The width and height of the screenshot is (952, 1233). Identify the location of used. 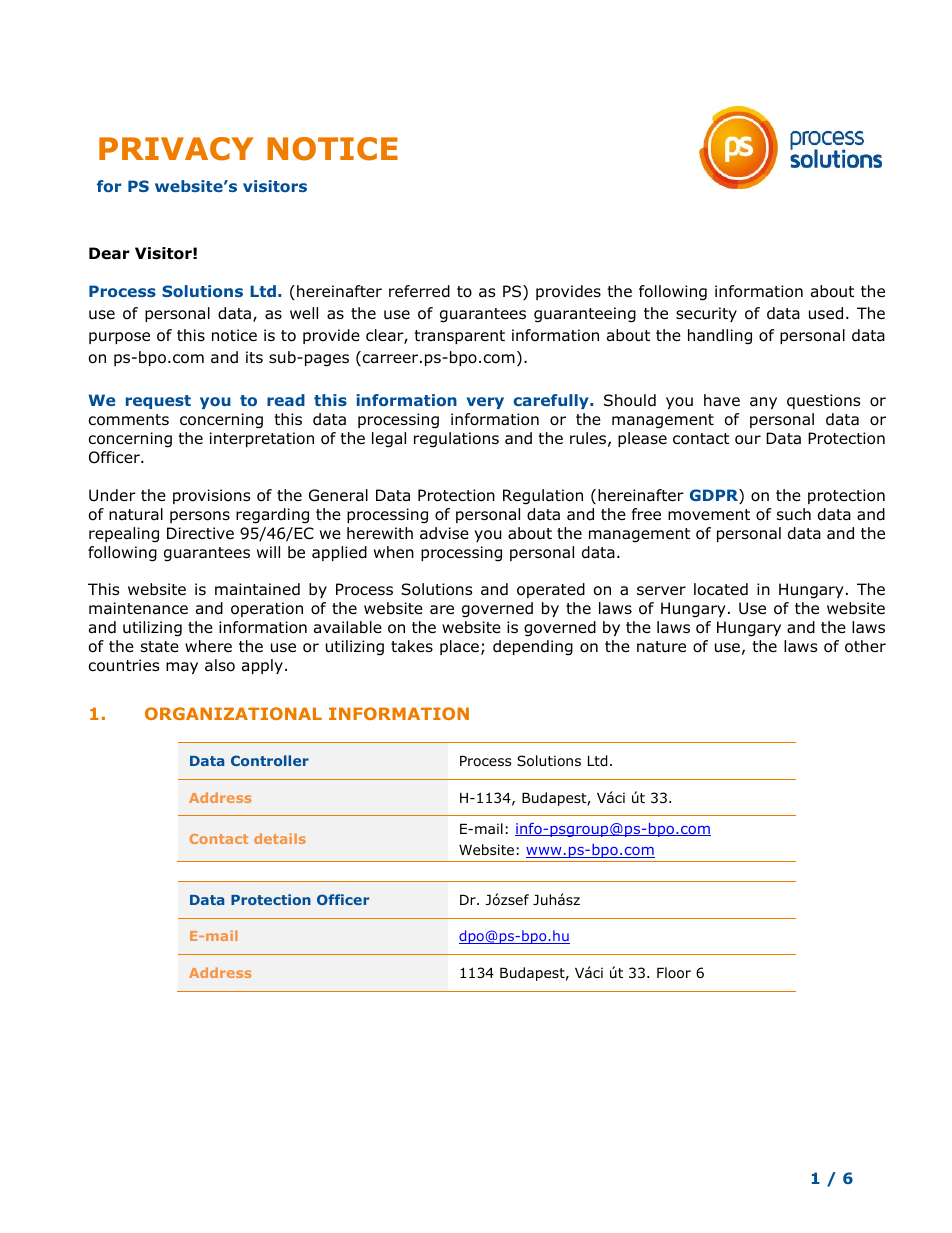
(826, 313).
